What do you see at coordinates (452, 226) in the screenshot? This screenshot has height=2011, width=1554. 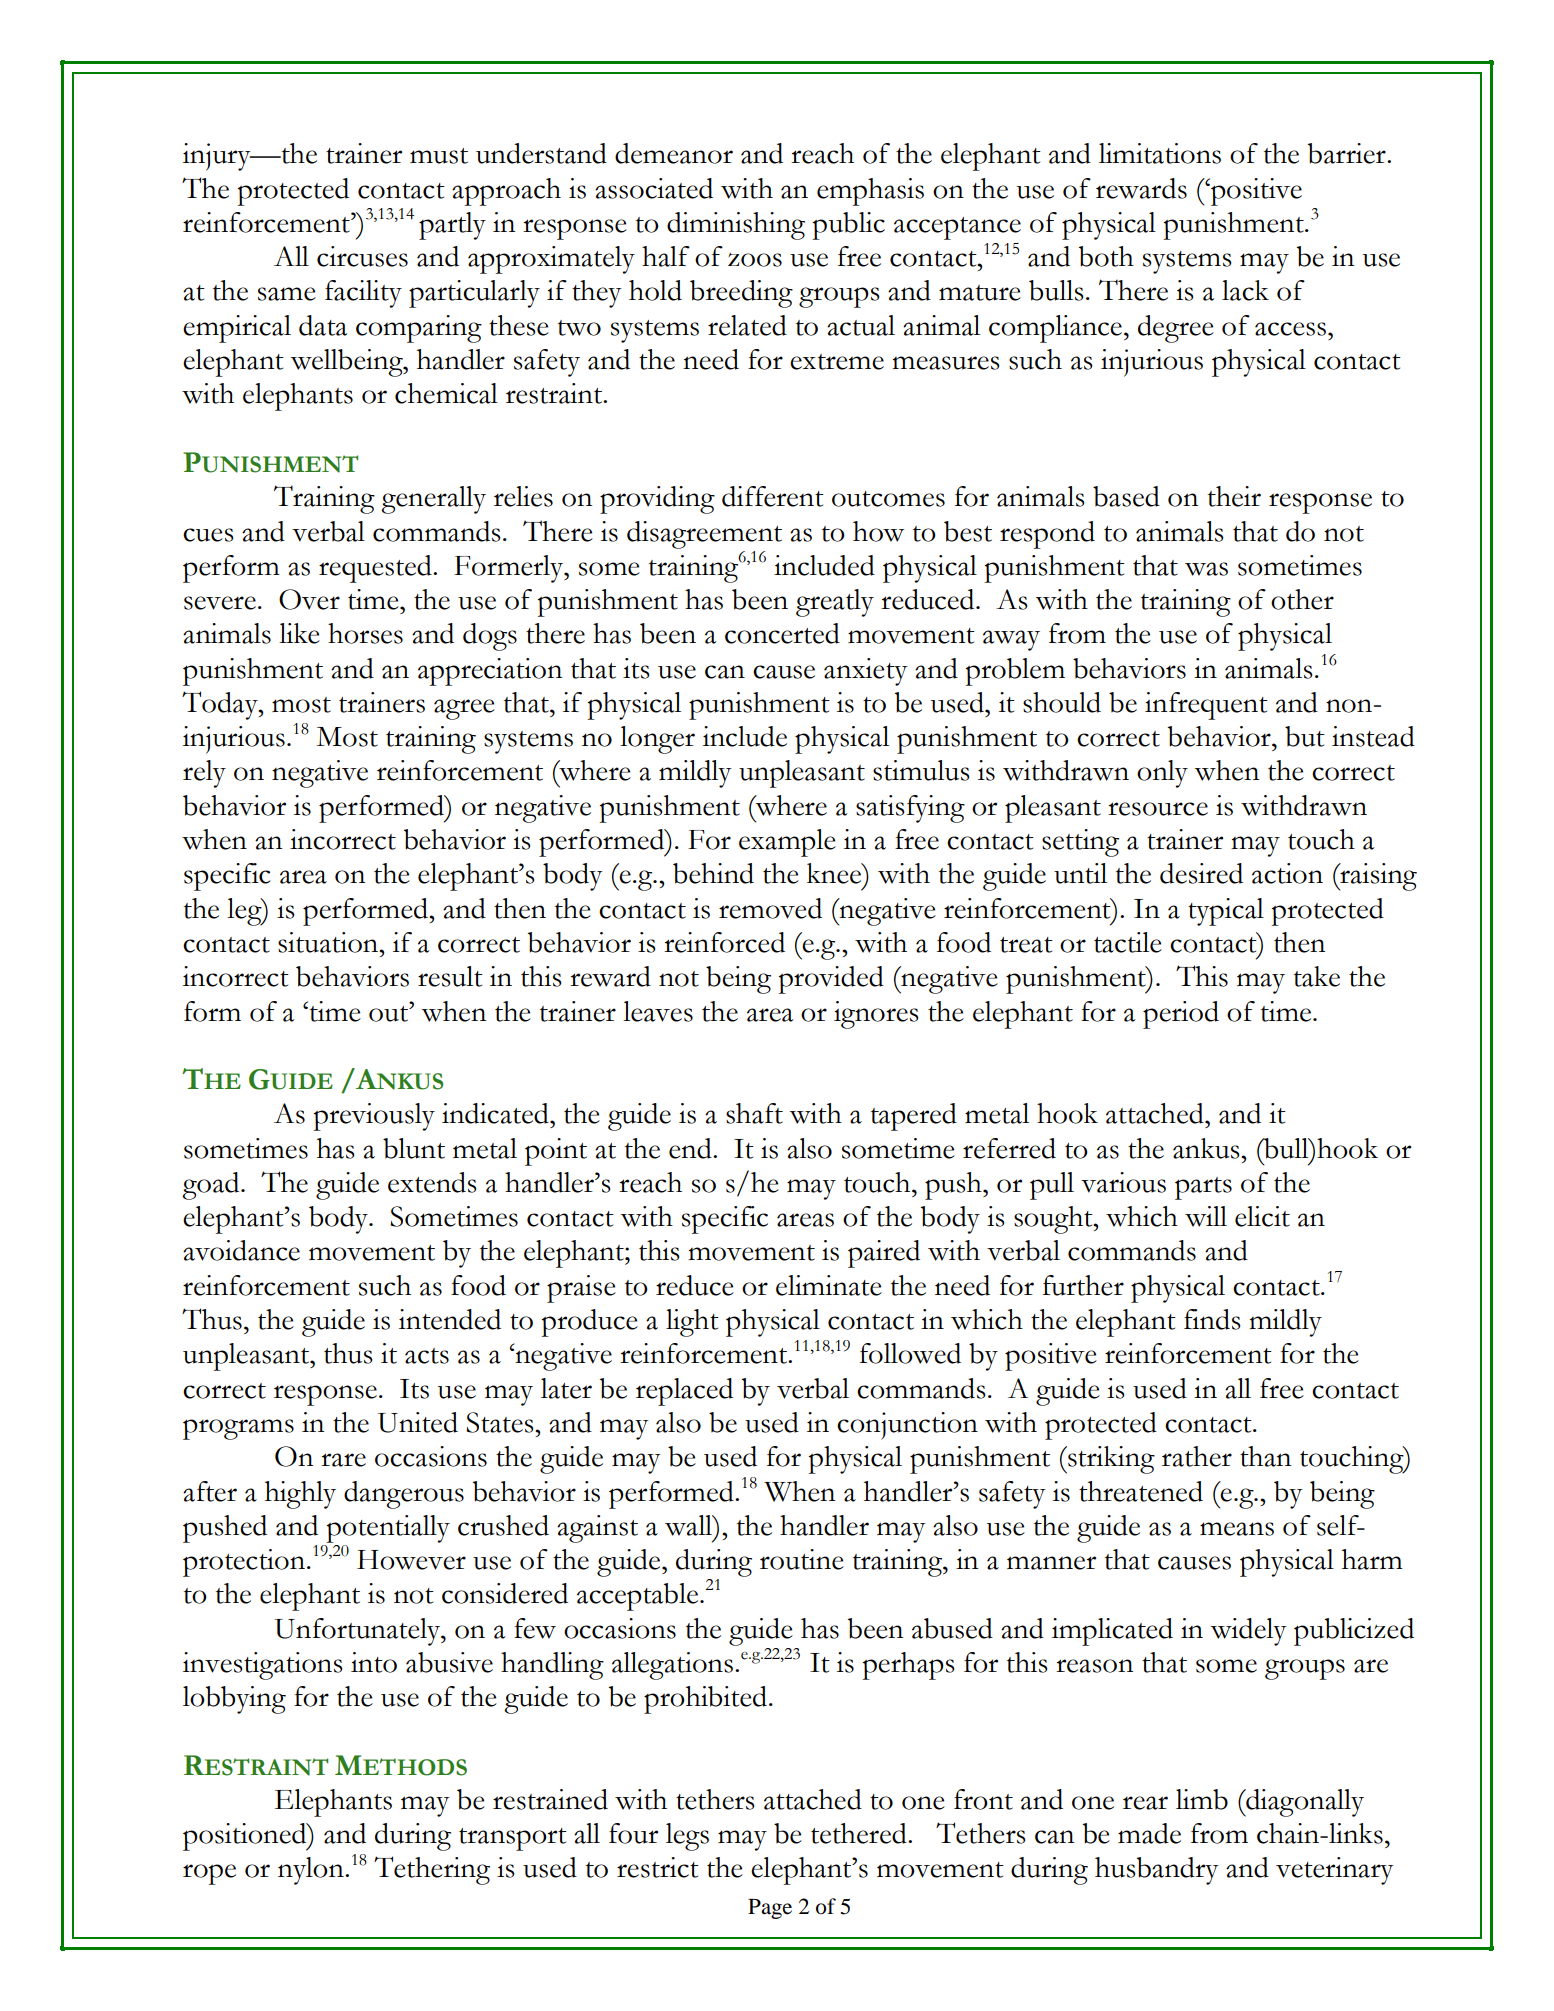 I see `partly` at bounding box center [452, 226].
